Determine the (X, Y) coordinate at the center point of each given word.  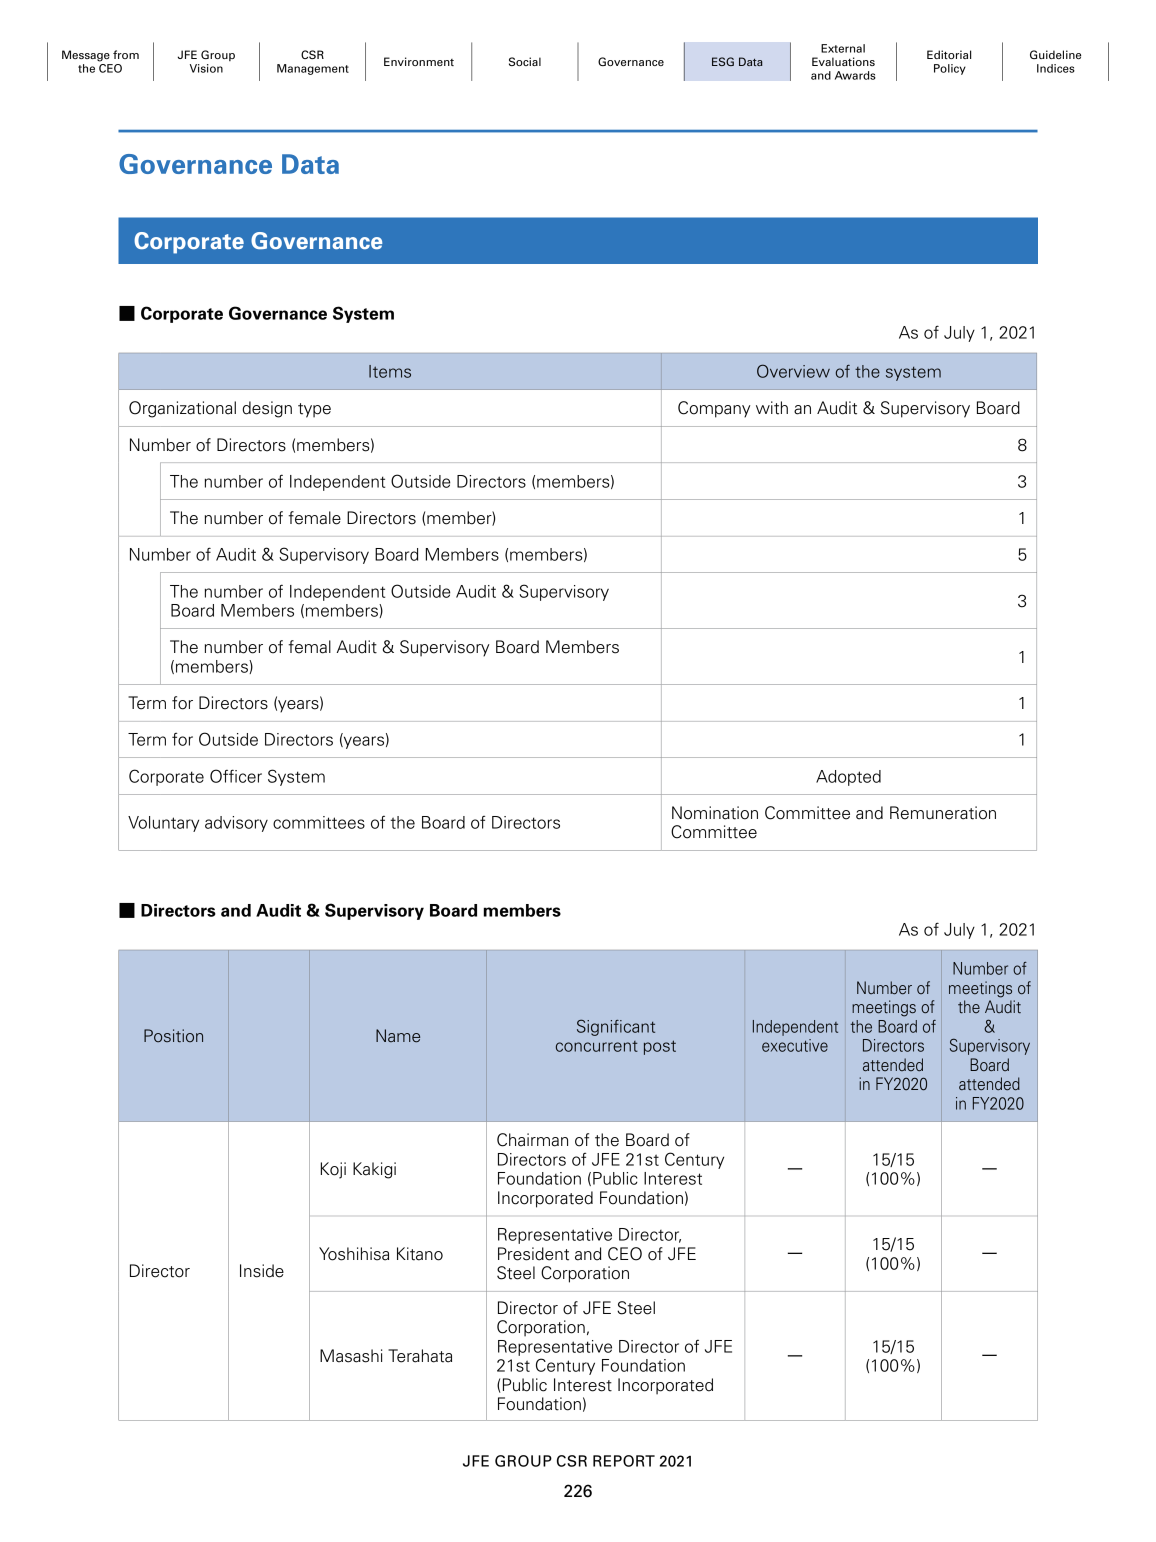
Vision (206, 68)
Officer (236, 776)
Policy (950, 69)
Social (525, 61)
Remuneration (943, 813)
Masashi (351, 1356)
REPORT (624, 1461)
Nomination (715, 813)
